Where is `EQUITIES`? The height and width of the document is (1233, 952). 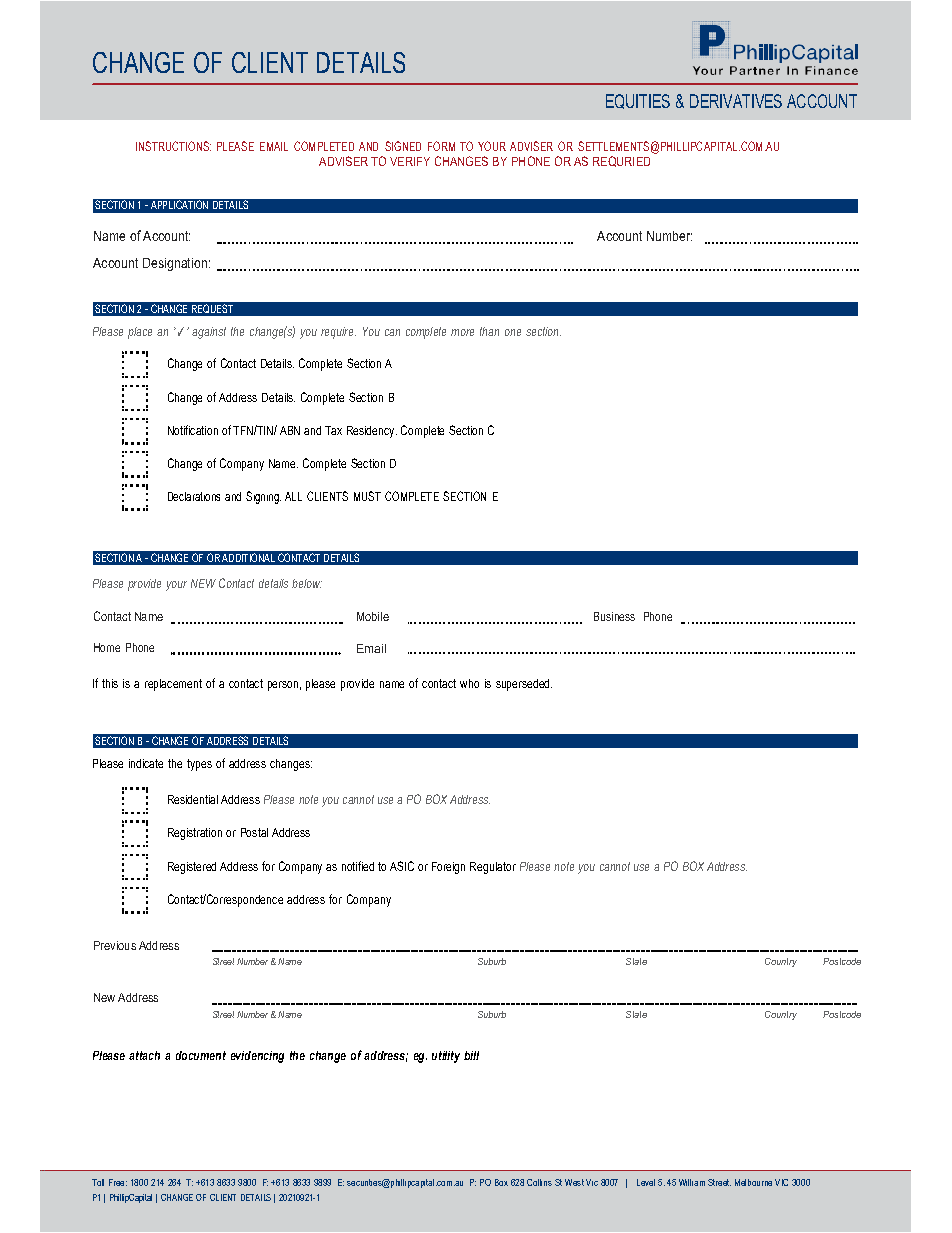
EQUITIES is located at coordinates (638, 101).
